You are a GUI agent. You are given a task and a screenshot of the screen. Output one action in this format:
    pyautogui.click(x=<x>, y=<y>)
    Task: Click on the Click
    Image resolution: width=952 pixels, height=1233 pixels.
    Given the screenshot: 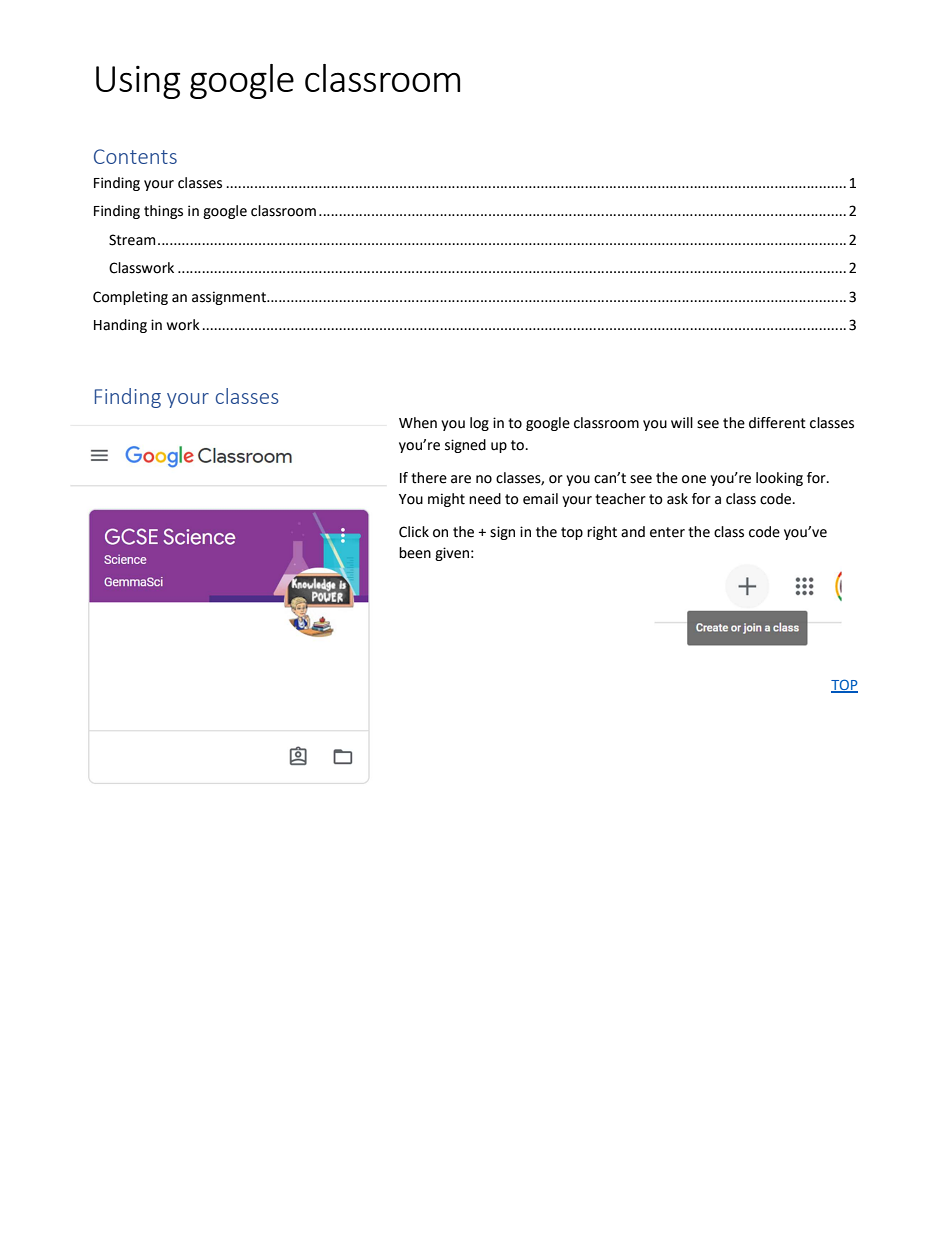 What is the action you would take?
    pyautogui.click(x=414, y=532)
